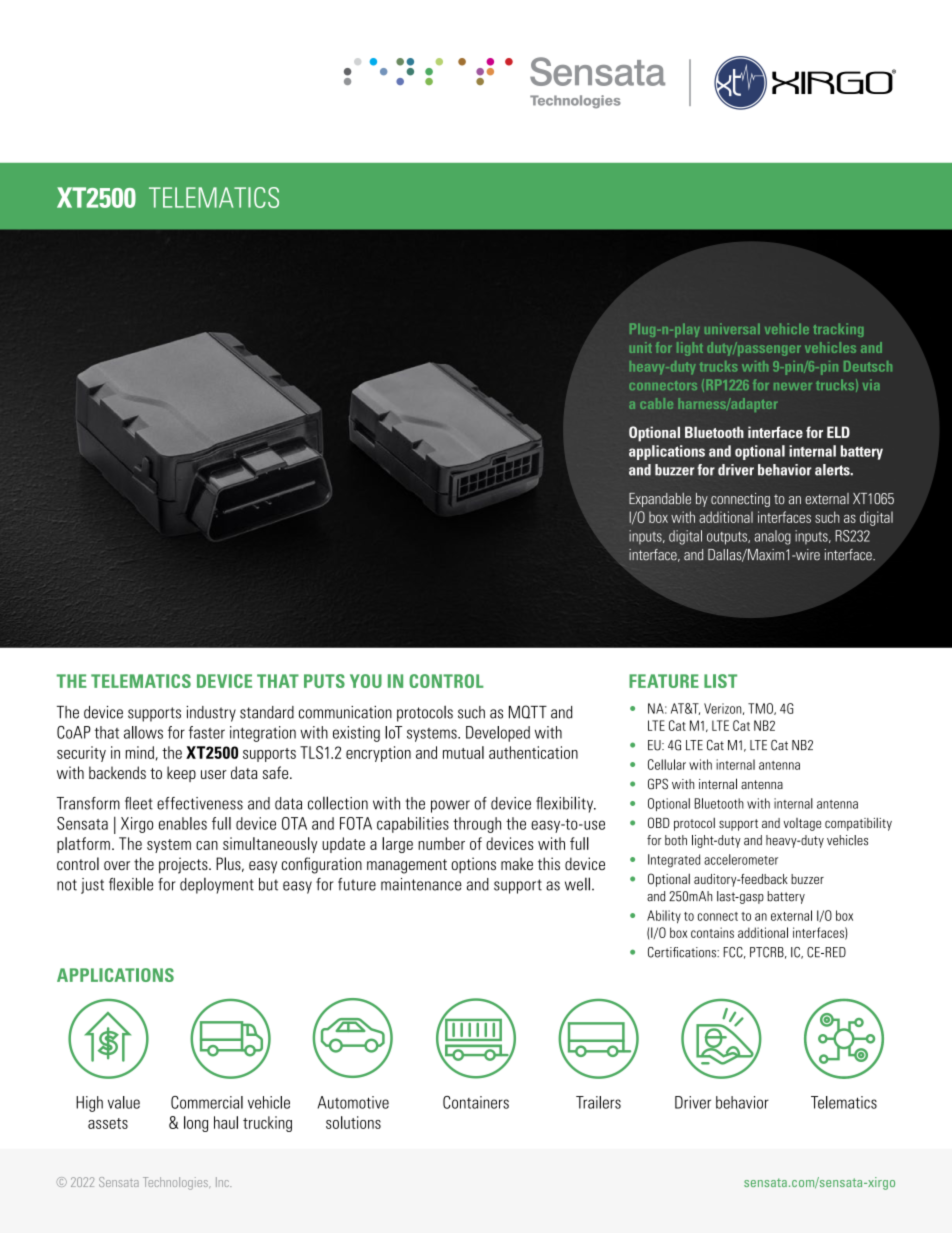 Image resolution: width=952 pixels, height=1233 pixels. Describe the element at coordinates (793, 386) in the document. I see `newer` at that location.
